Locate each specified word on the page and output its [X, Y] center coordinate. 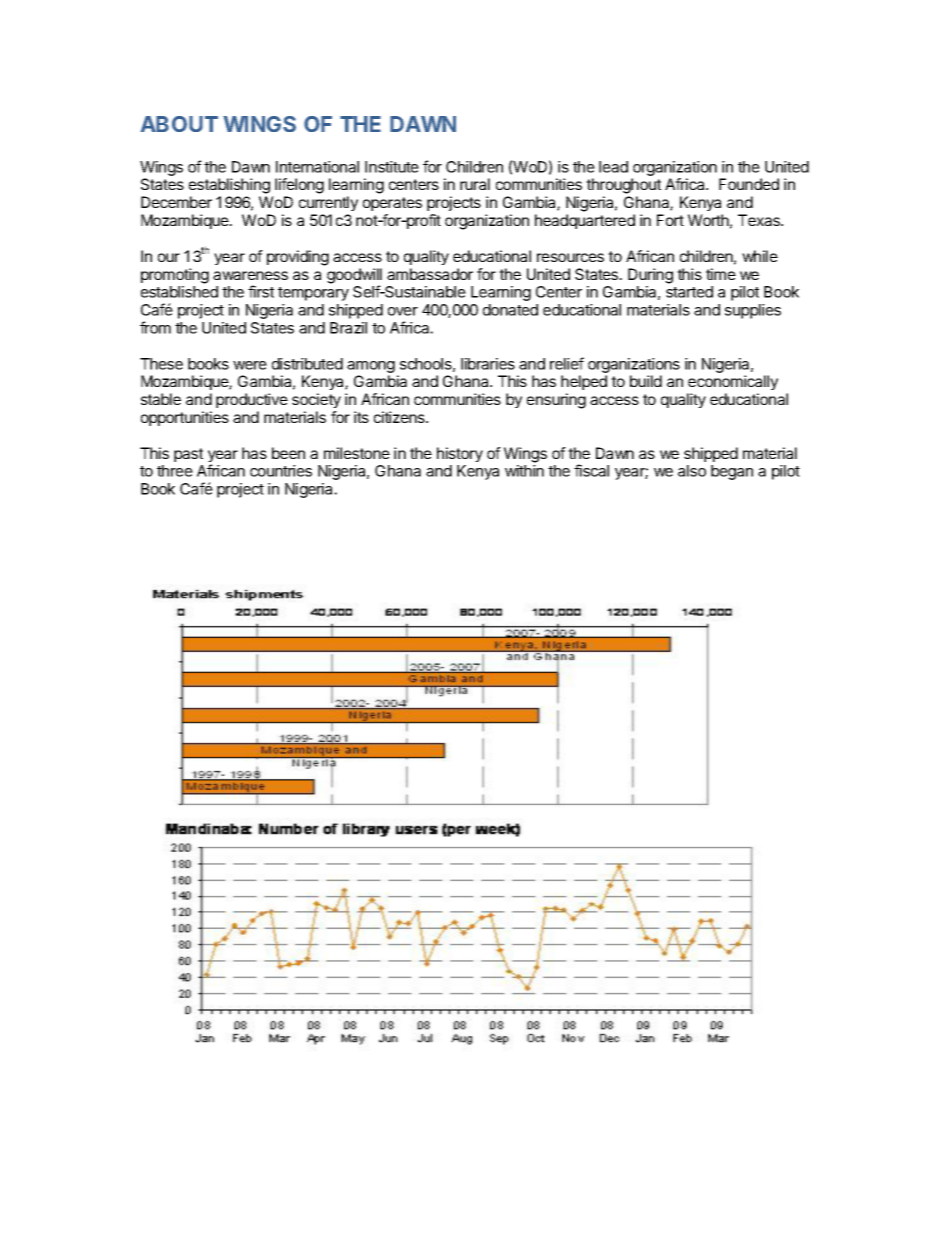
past [188, 455]
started [689, 292]
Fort [670, 220]
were [250, 365]
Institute [392, 167]
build [646, 381]
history [460, 454]
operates [392, 204]
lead [613, 167]
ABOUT [179, 124]
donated [510, 310]
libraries [488, 364]
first [261, 291]
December [176, 202]
